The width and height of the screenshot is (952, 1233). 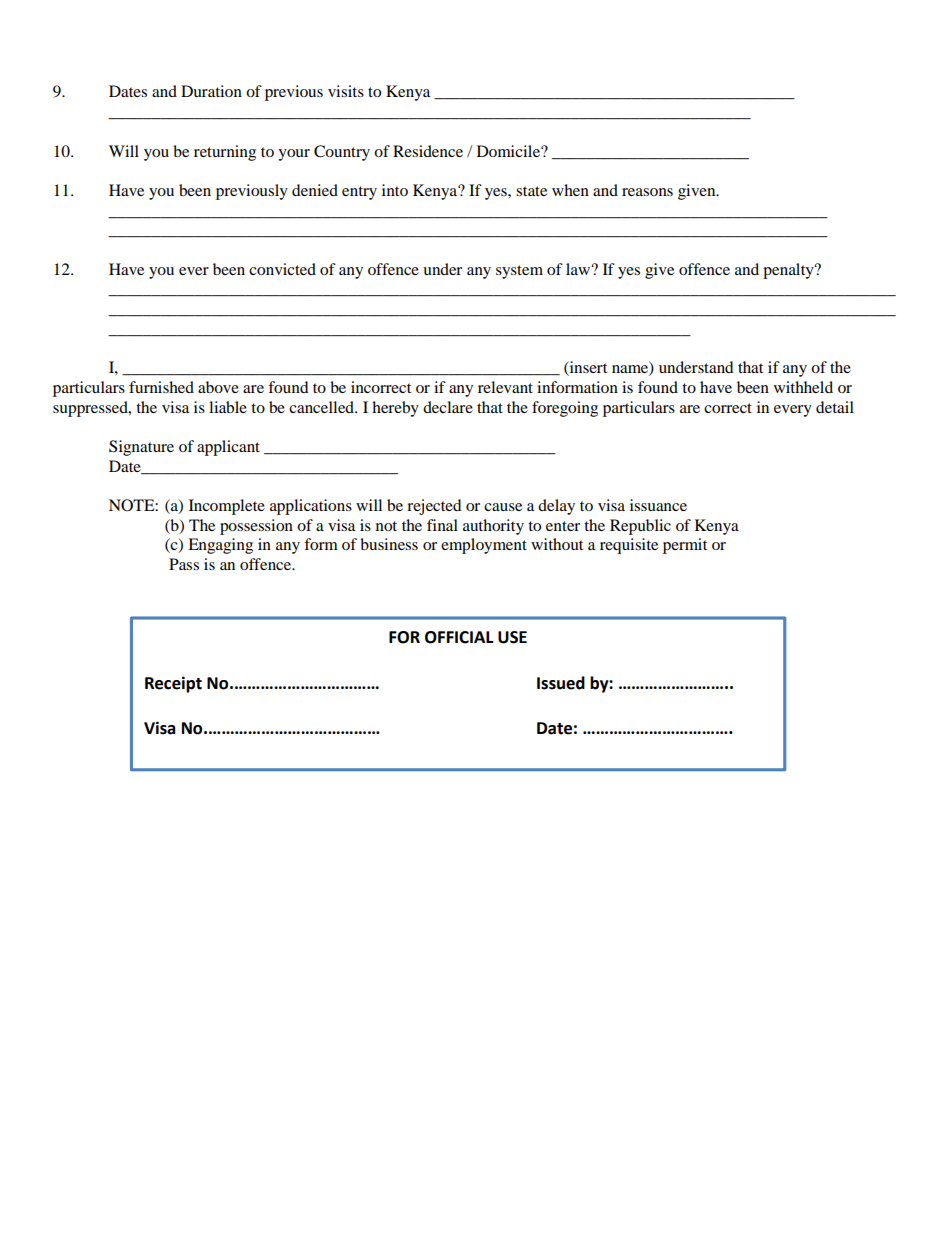 What do you see at coordinates (211, 91) in the screenshot?
I see `Duration` at bounding box center [211, 91].
